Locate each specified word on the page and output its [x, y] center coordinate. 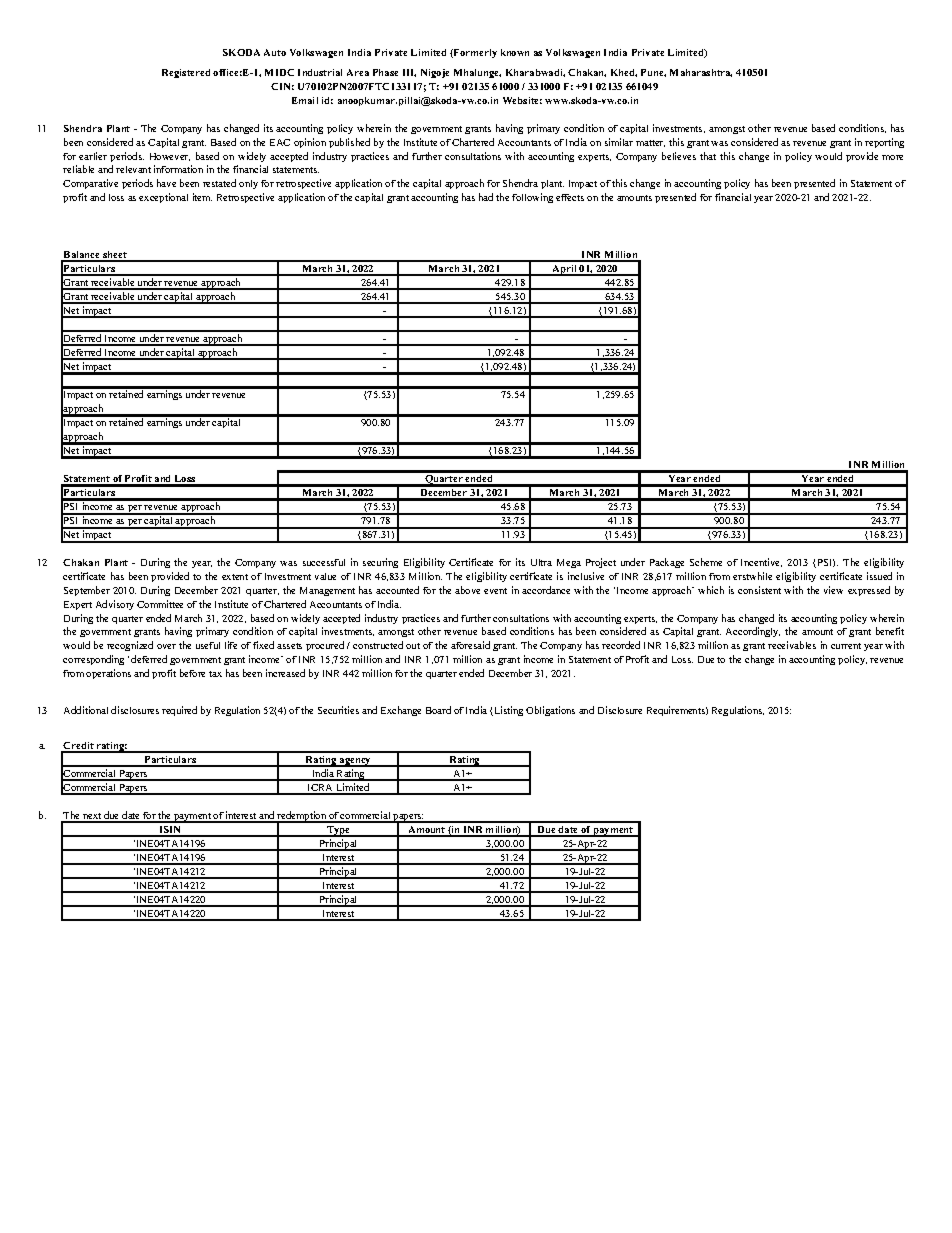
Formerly [474, 53]
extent [235, 577]
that [708, 156]
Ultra [541, 562]
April [564, 270]
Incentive [761, 562]
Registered [186, 73]
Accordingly [753, 632]
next [92, 817]
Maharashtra [701, 73]
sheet [115, 256]
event [495, 591]
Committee [160, 604]
